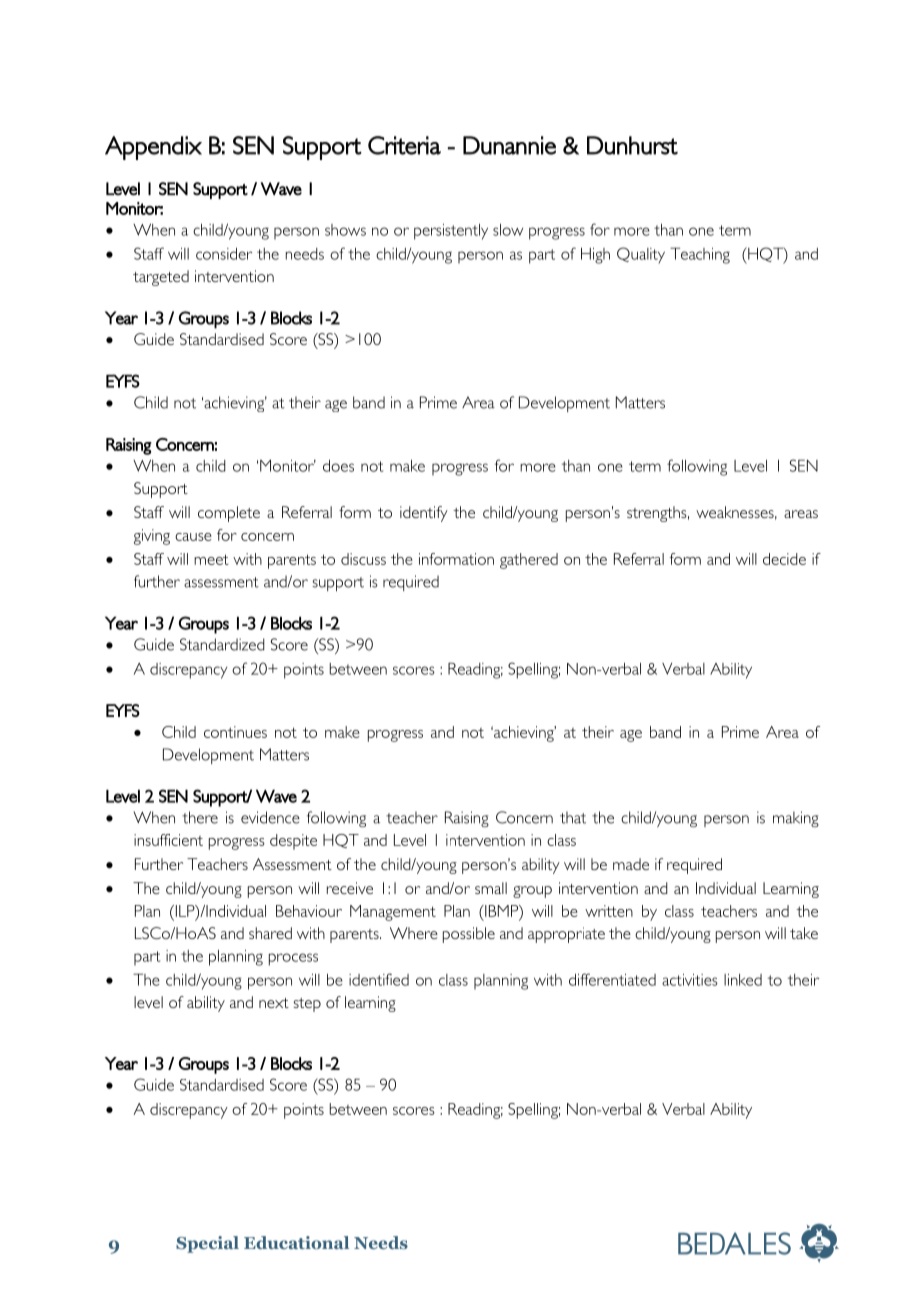 This image has width=924, height=1308. I want to click on Teaching, so click(700, 255).
